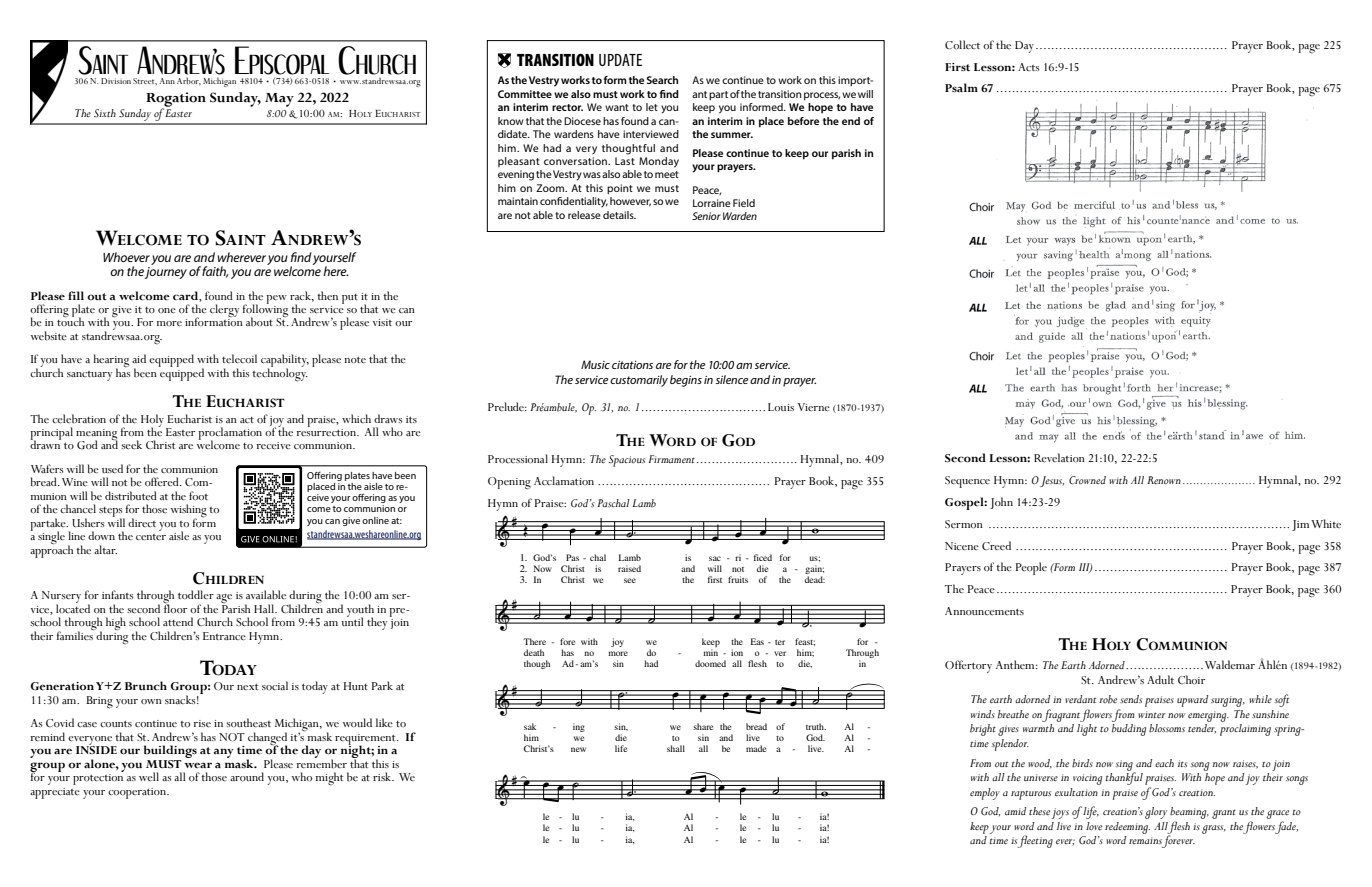 This screenshot has height=887, width=1372. What do you see at coordinates (985, 794) in the screenshot?
I see `employ` at bounding box center [985, 794].
